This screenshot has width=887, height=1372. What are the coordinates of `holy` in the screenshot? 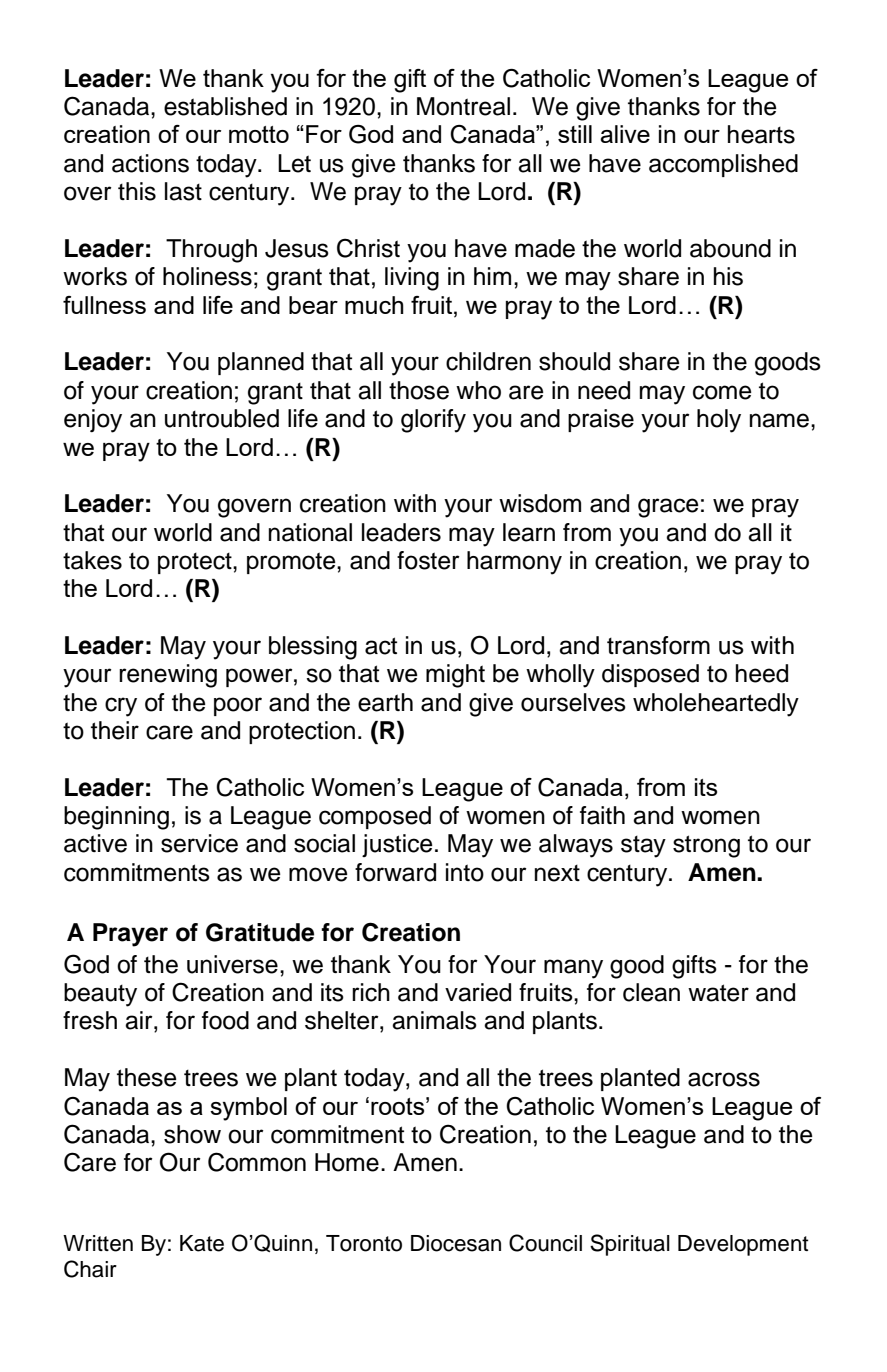 It's located at (719, 421).
